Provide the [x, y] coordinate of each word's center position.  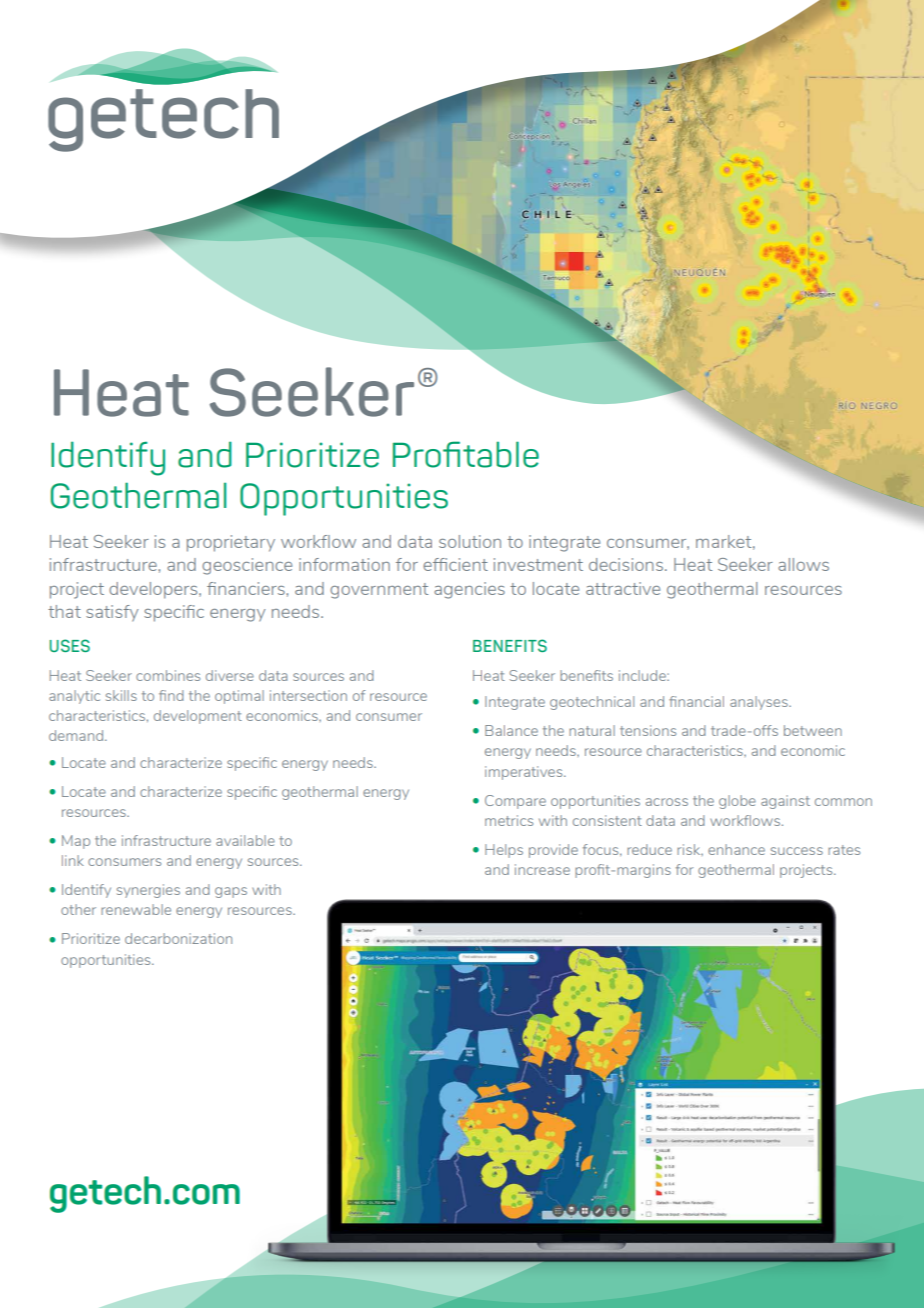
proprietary [231, 543]
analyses [760, 703]
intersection [308, 695]
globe [737, 802]
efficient [455, 564]
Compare [515, 802]
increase [542, 869]
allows [803, 564]
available [245, 840]
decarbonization [178, 938]
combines [168, 675]
